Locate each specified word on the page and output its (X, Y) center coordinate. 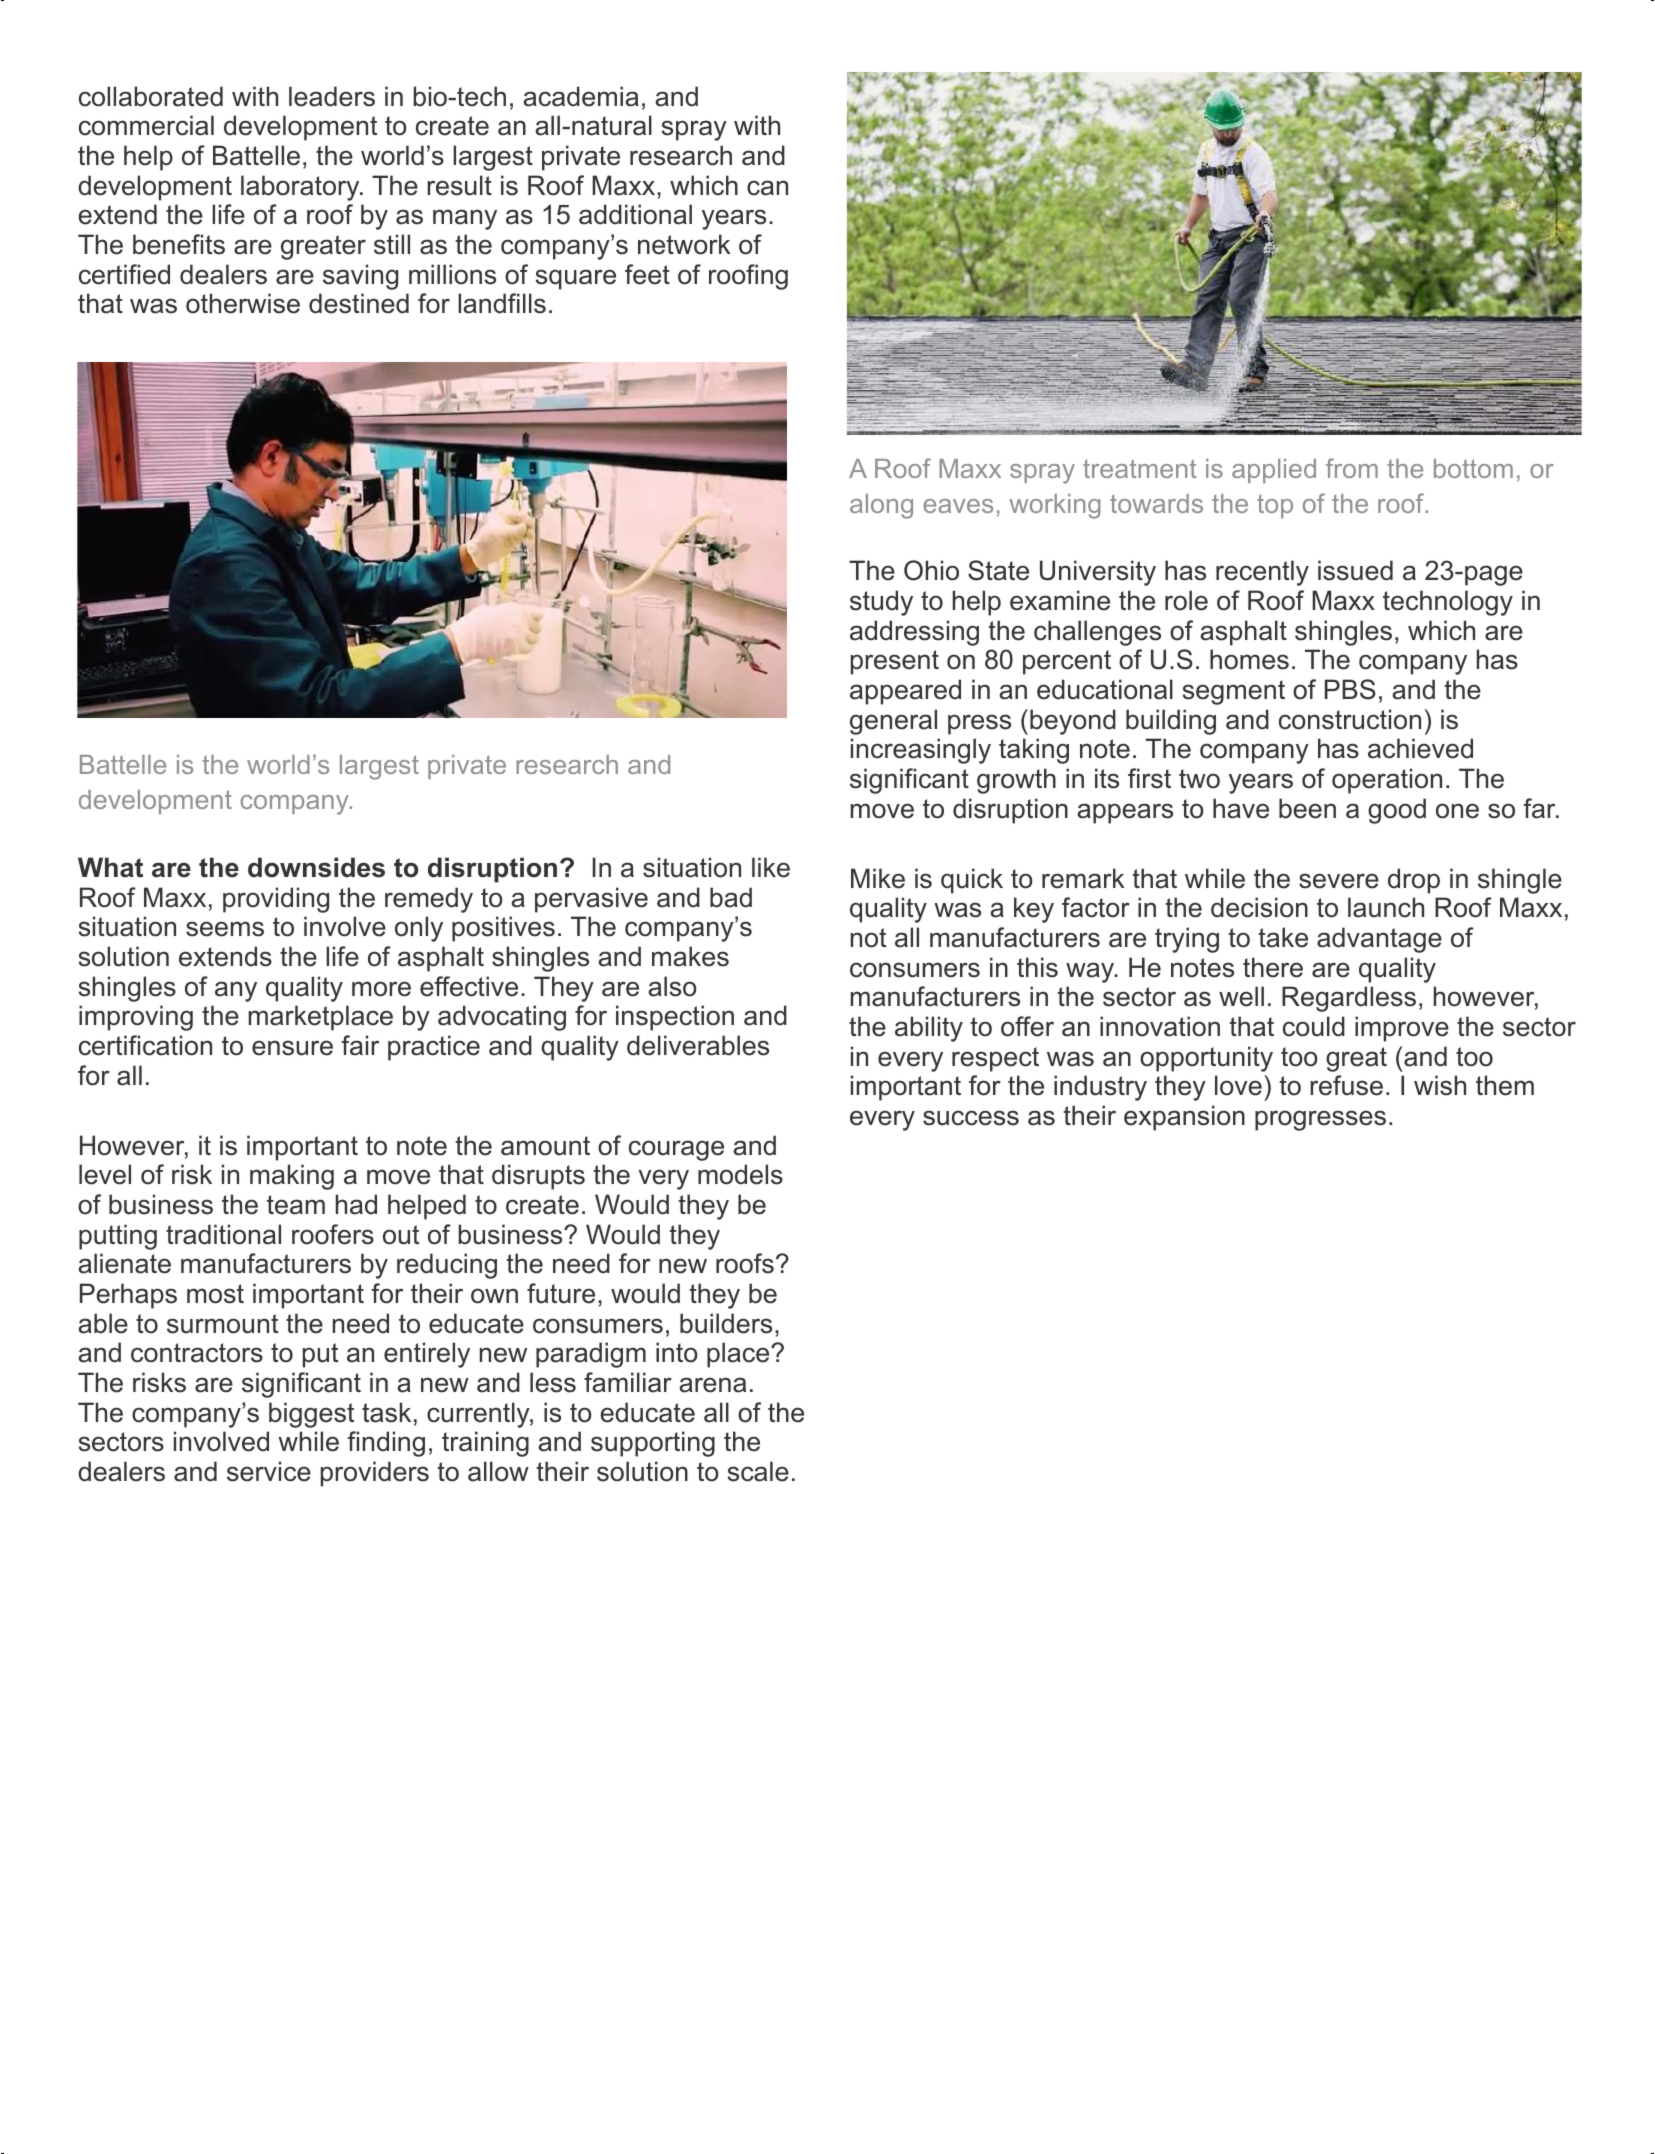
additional (635, 214)
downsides (316, 867)
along (881, 506)
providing (276, 900)
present (895, 662)
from (1352, 468)
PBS (1350, 689)
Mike (878, 878)
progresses (1320, 1120)
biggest (311, 1415)
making (292, 1177)
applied (1274, 471)
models (740, 1174)
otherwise (243, 303)
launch (1386, 907)
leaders (332, 96)
